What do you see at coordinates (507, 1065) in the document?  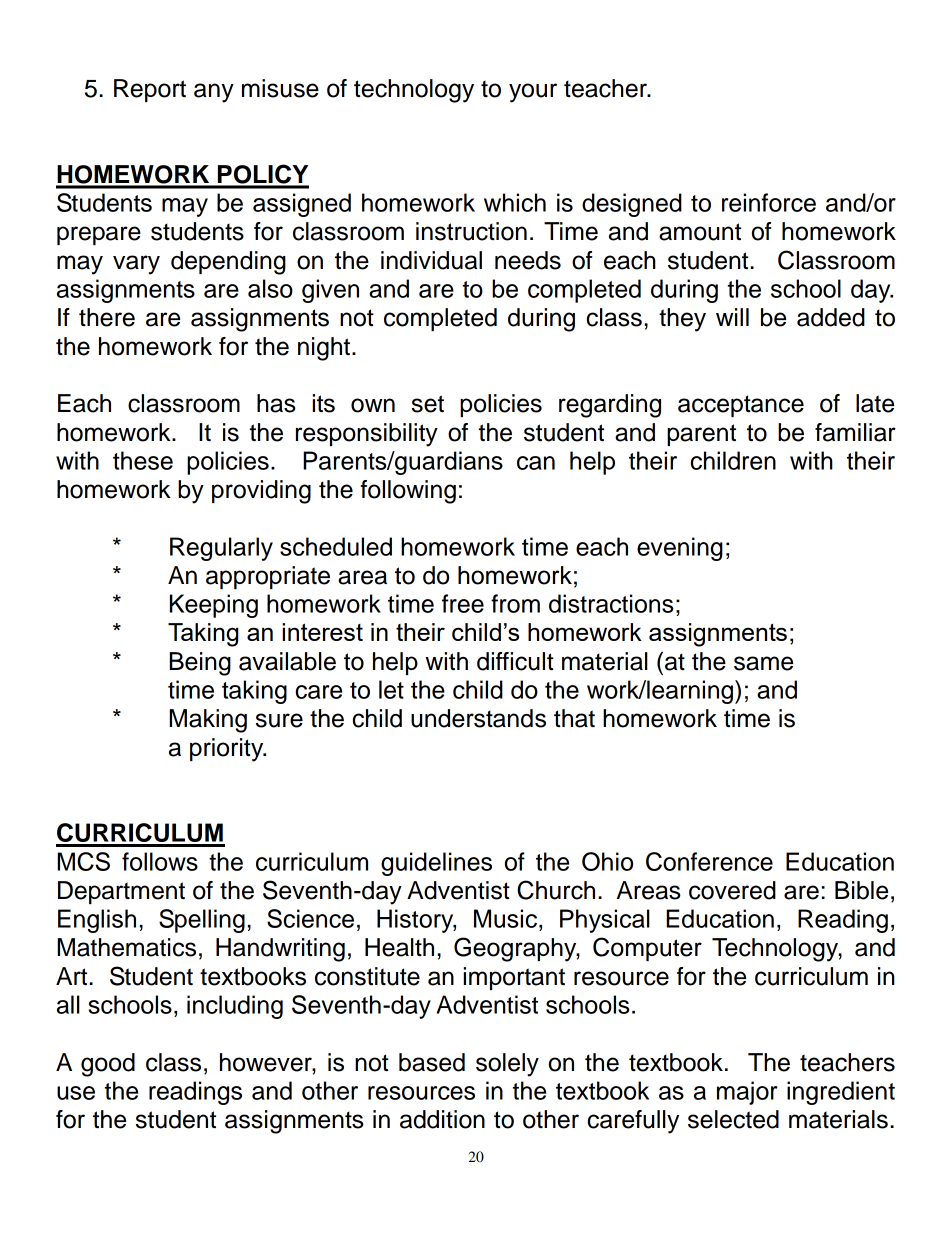 I see `solely` at bounding box center [507, 1065].
